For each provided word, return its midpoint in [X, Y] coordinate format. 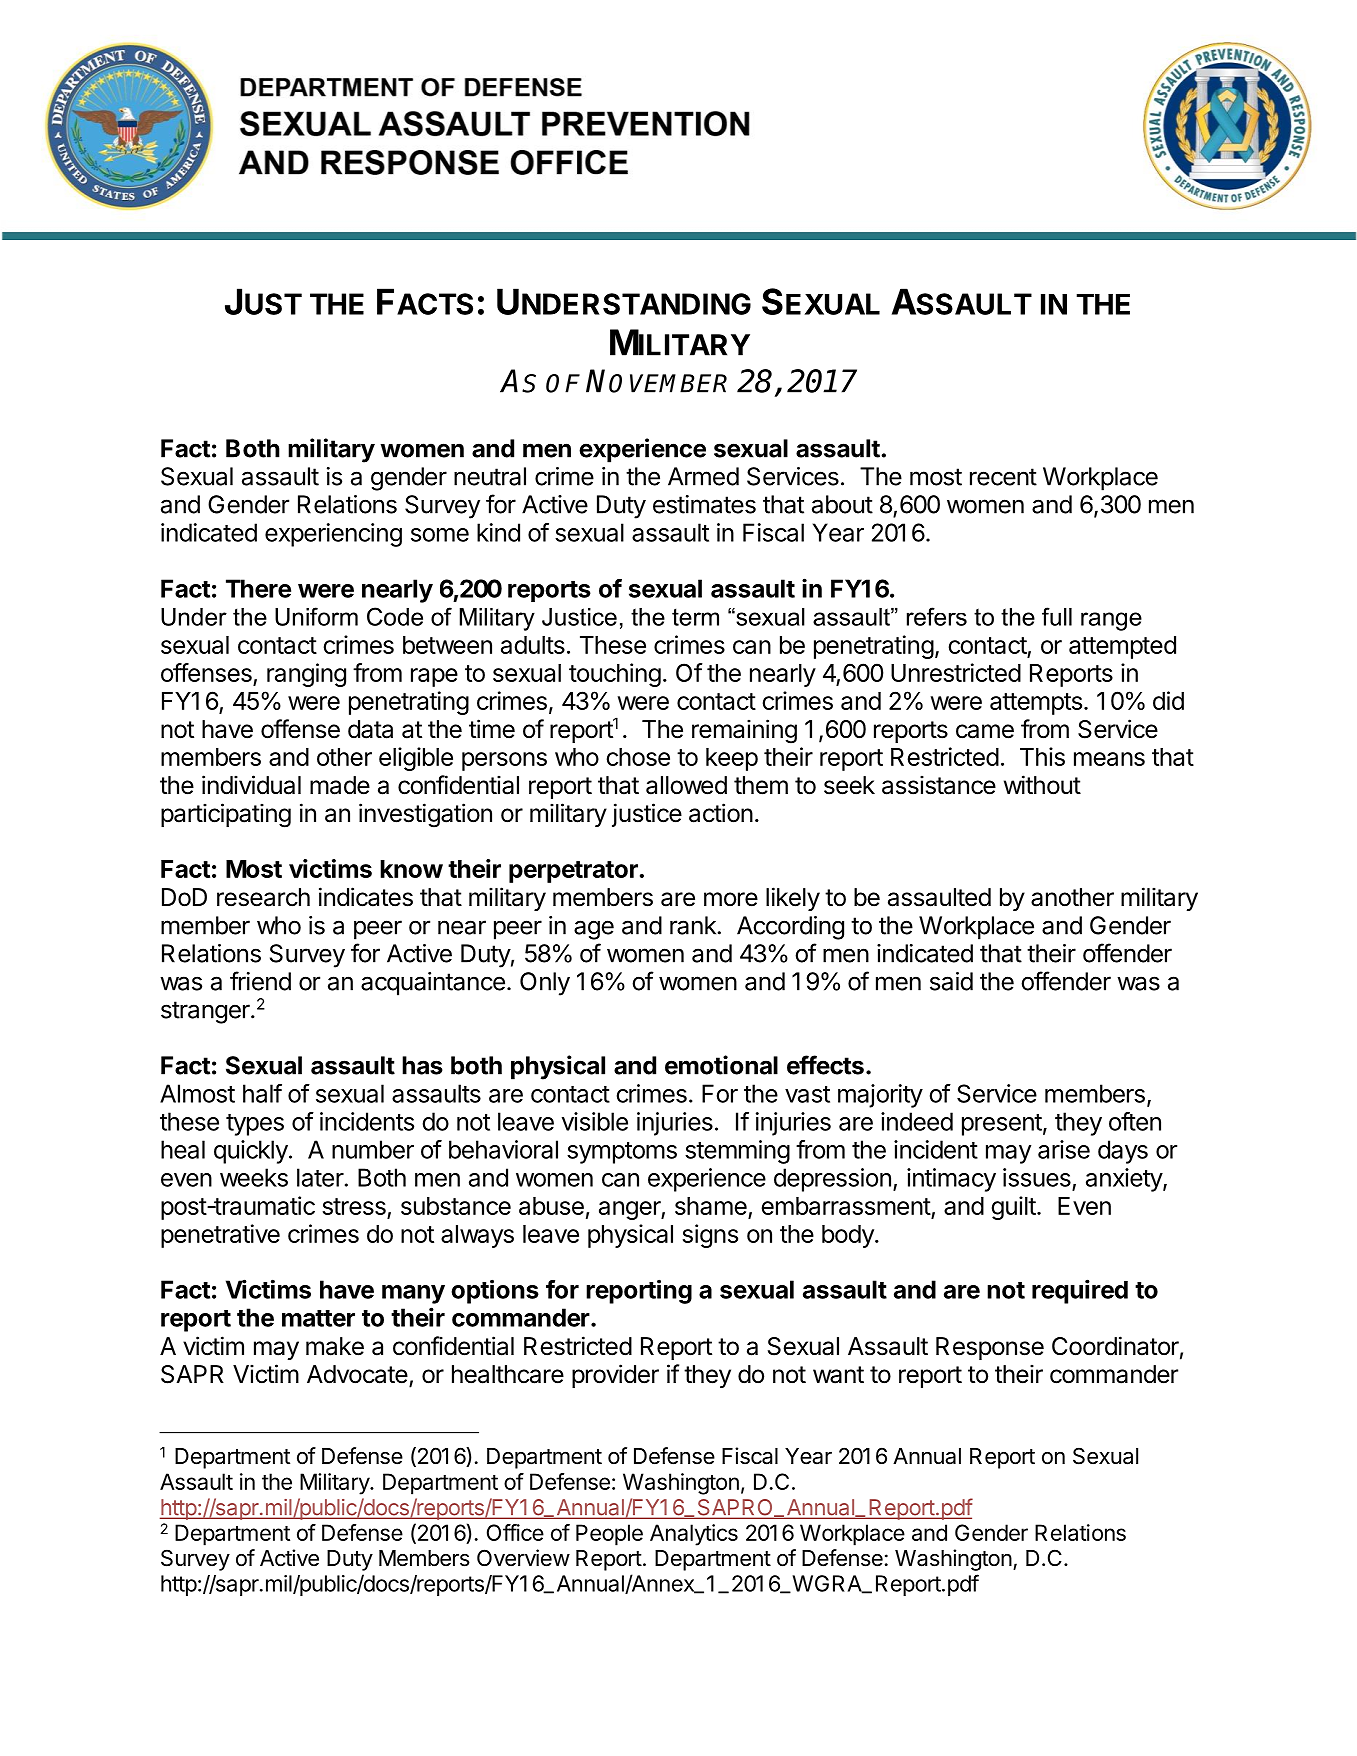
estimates [704, 504]
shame [711, 1206]
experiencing [333, 535]
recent [1003, 477]
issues [1037, 1177]
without [1042, 785]
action [721, 813]
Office [515, 1532]
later [320, 1177]
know [411, 869]
